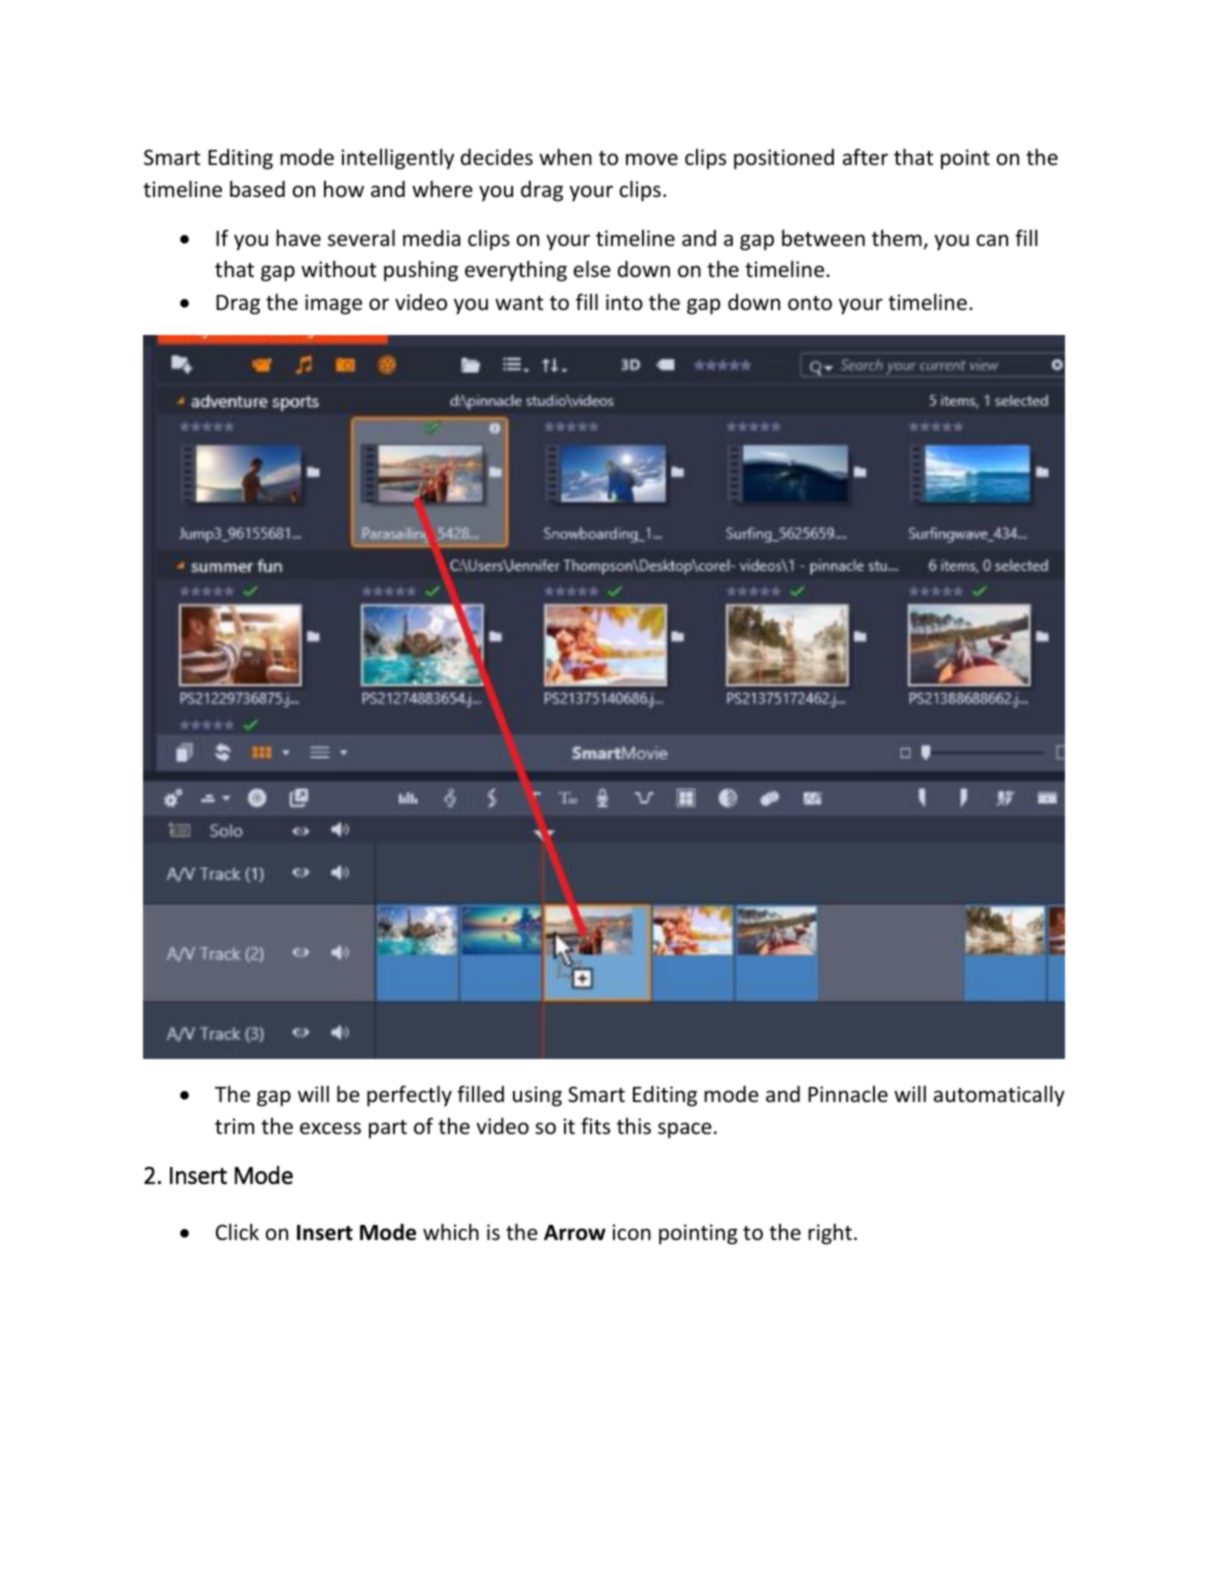 Image resolution: width=1218 pixels, height=1576 pixels. I want to click on move, so click(652, 159).
